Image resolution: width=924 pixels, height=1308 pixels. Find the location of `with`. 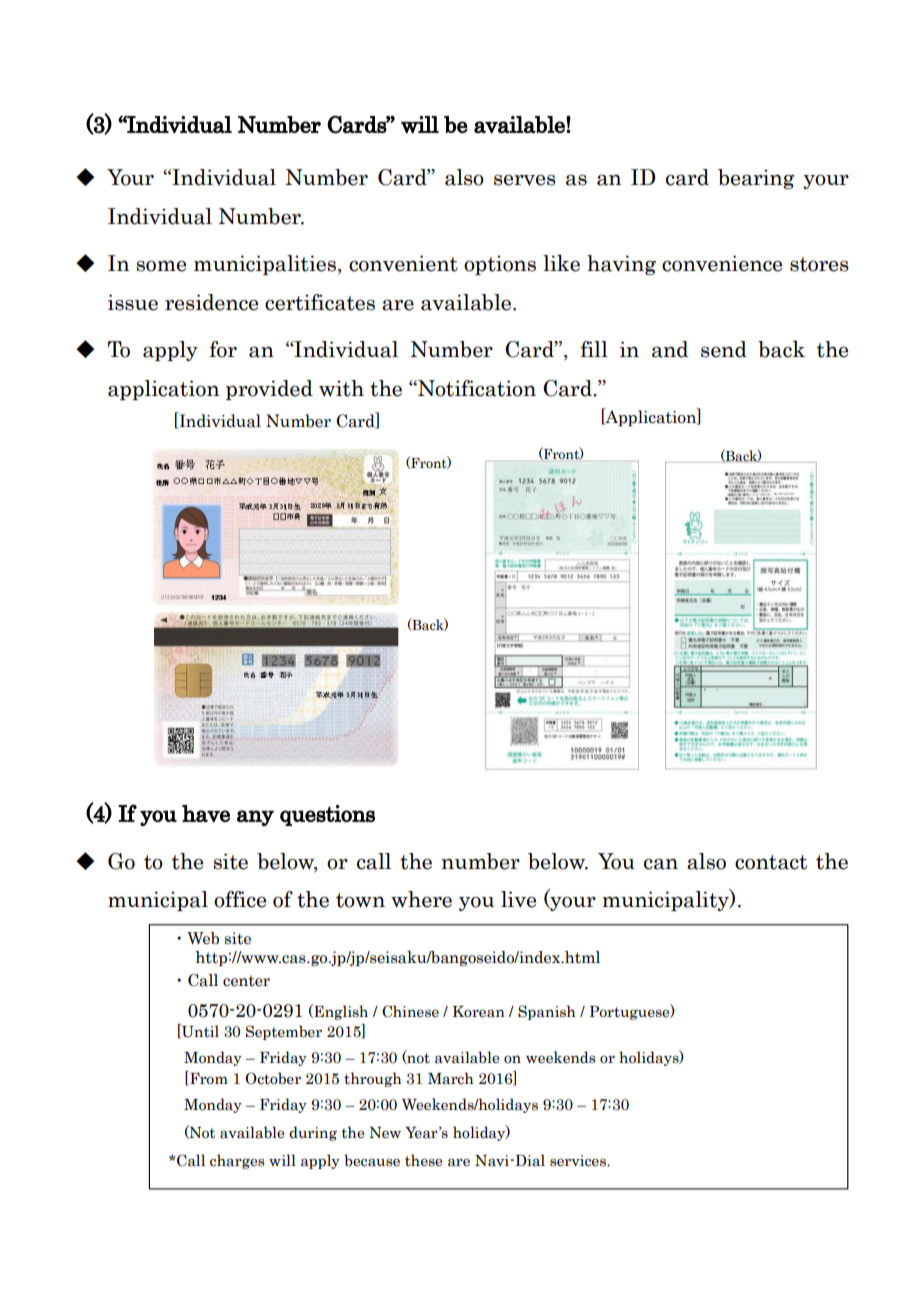

with is located at coordinates (341, 388).
